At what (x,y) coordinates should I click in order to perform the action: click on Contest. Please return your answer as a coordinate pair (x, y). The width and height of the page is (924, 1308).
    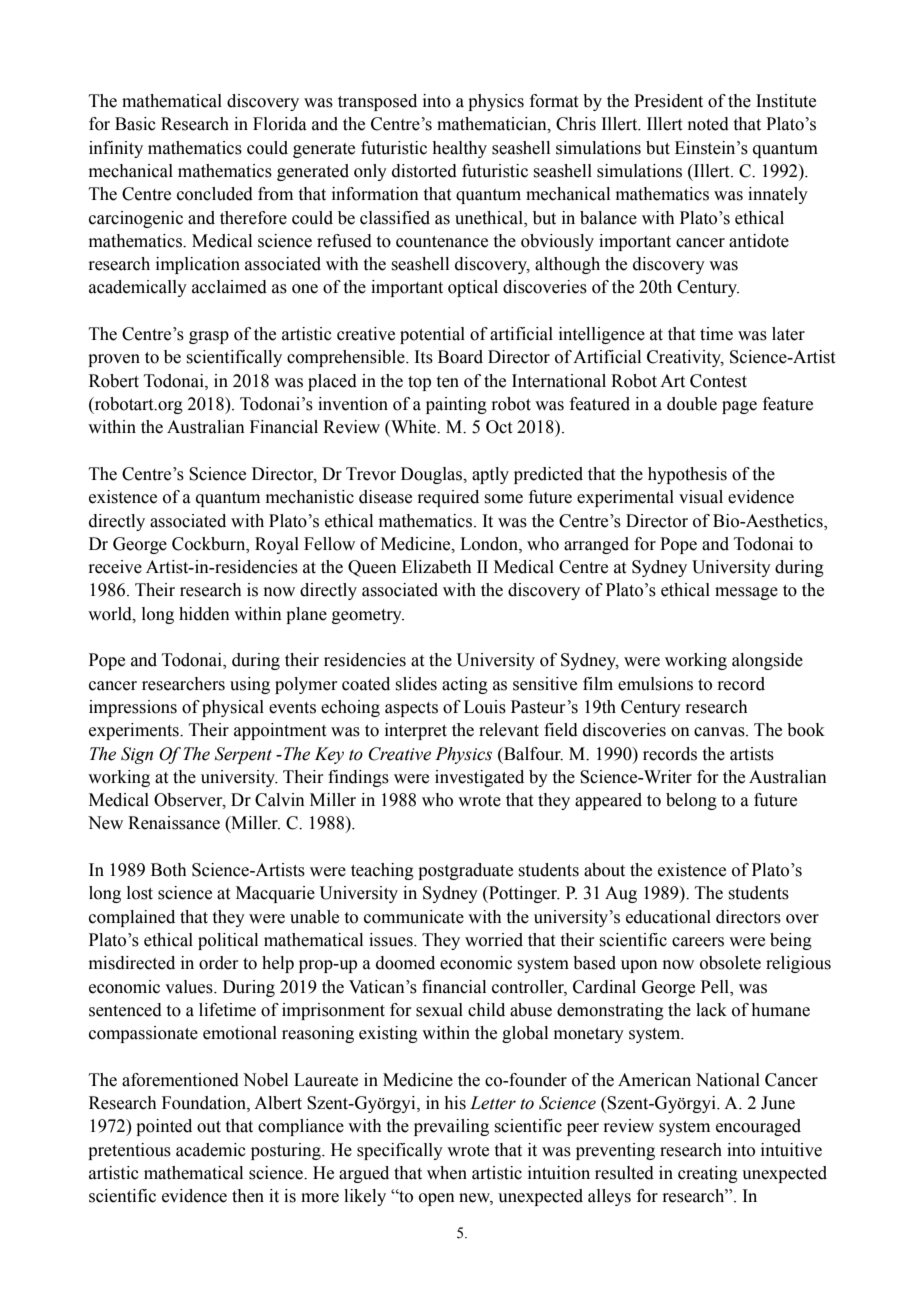
    Looking at the image, I should click on (718, 381).
